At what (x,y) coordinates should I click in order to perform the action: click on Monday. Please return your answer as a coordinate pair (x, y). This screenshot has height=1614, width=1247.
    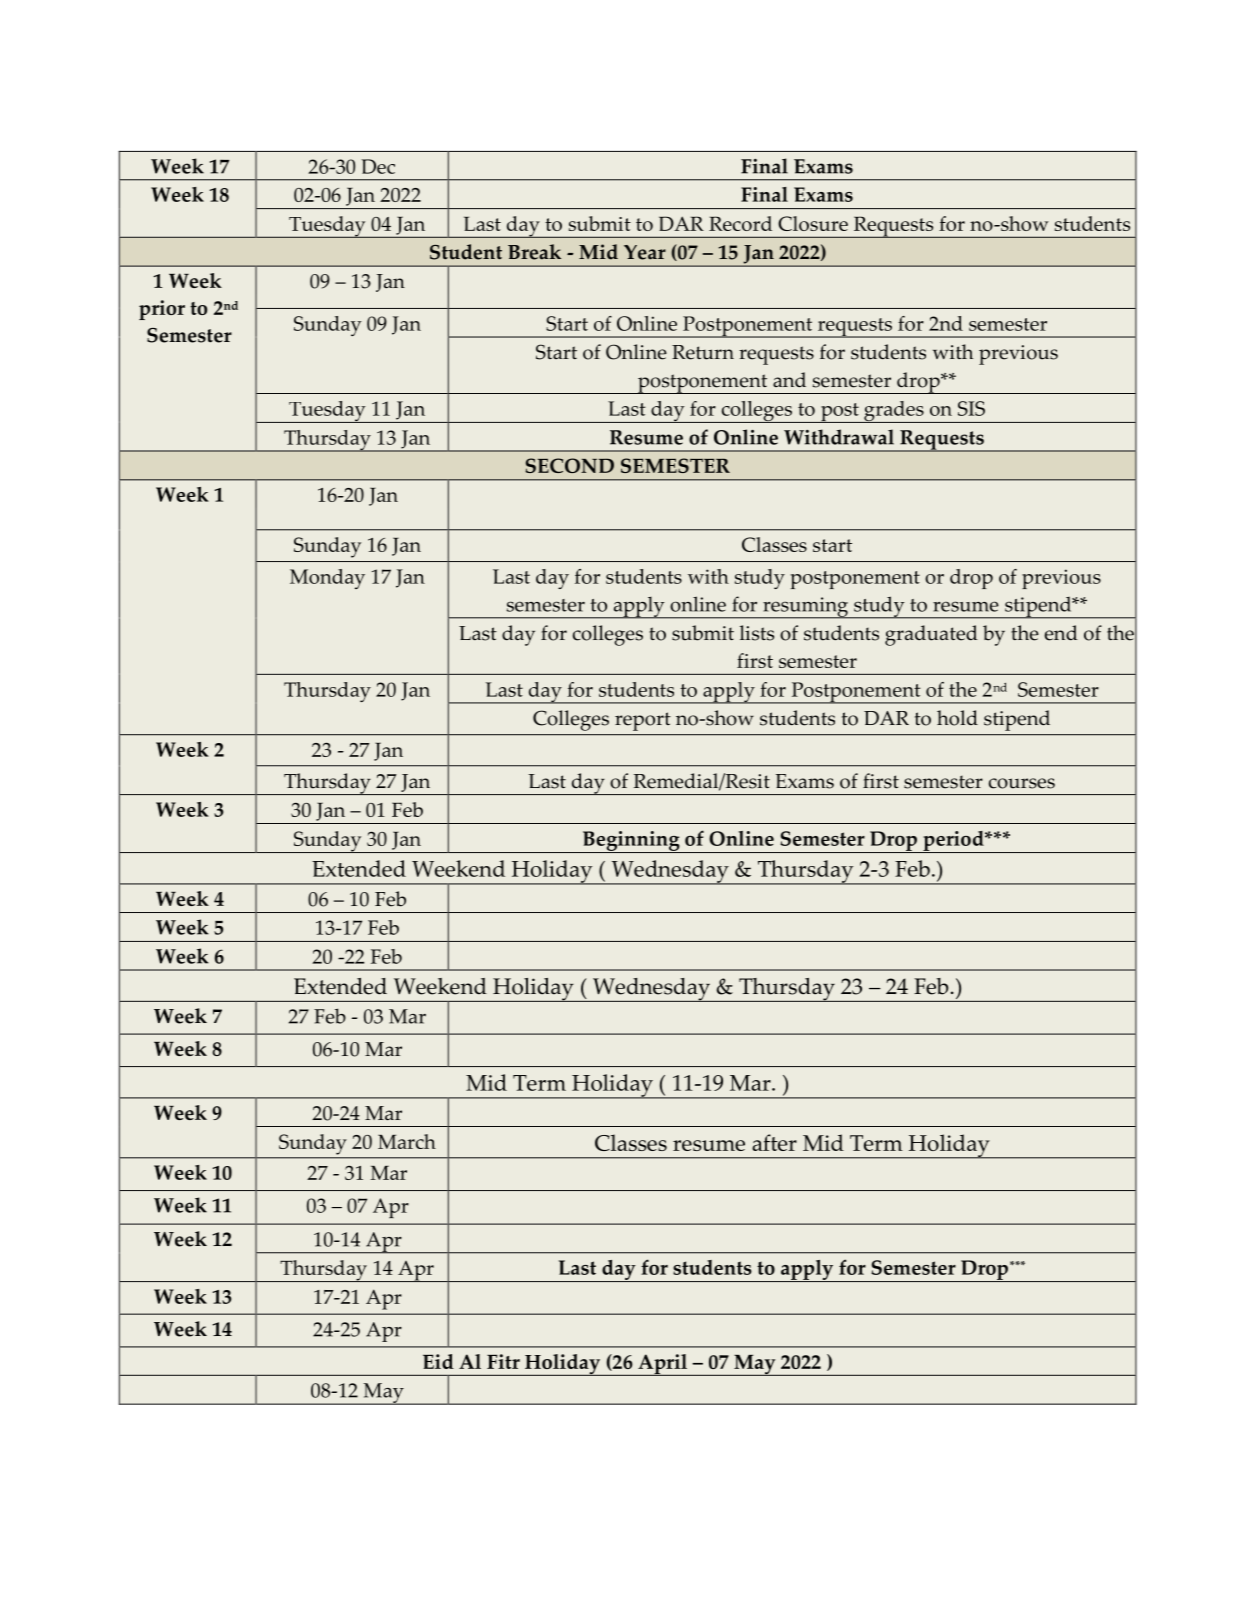
    Looking at the image, I should click on (327, 579).
